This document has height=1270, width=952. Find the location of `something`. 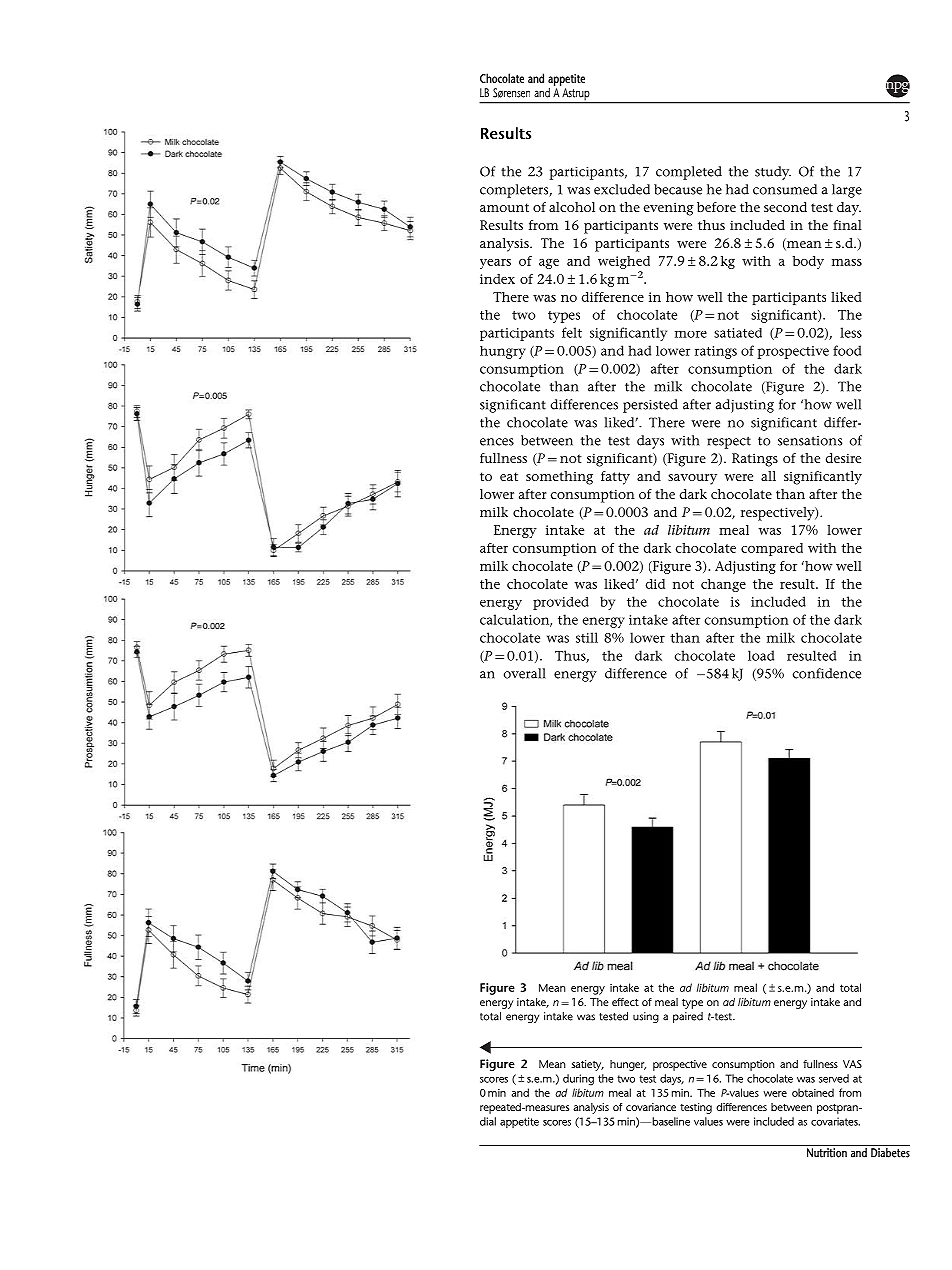

something is located at coordinates (559, 478).
